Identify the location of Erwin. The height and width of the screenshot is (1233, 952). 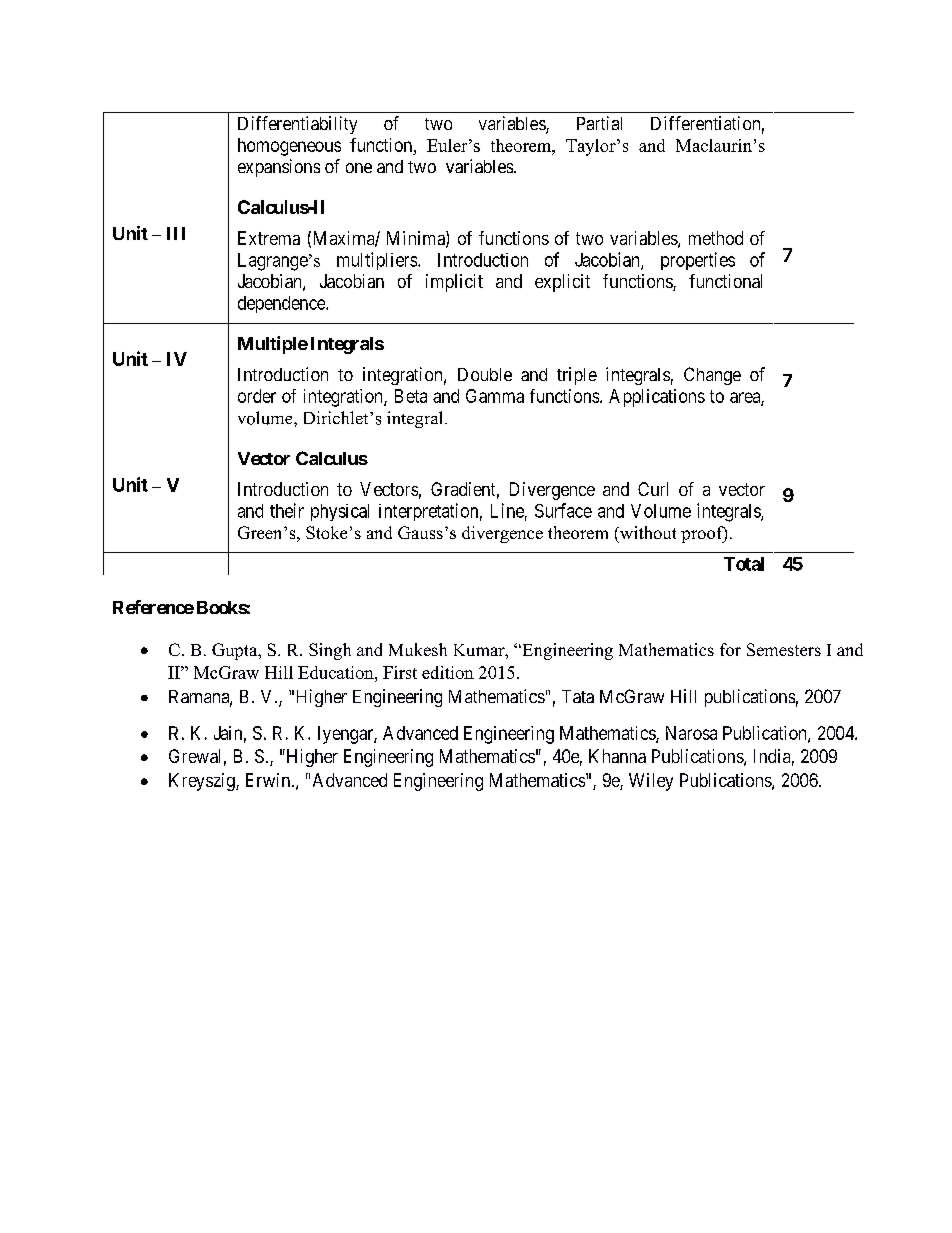
(268, 780).
